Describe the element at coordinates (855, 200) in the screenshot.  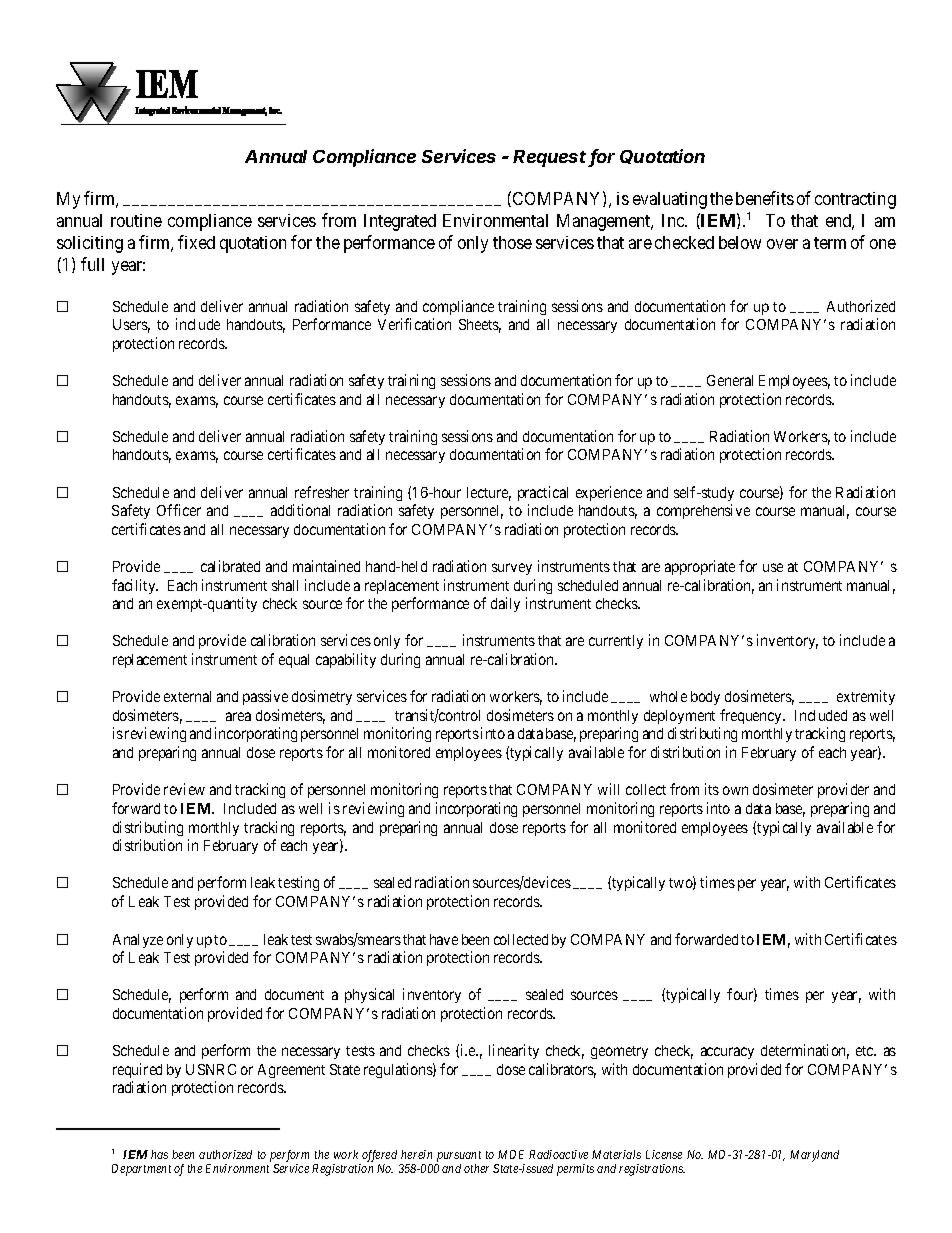
I see `contracting` at that location.
